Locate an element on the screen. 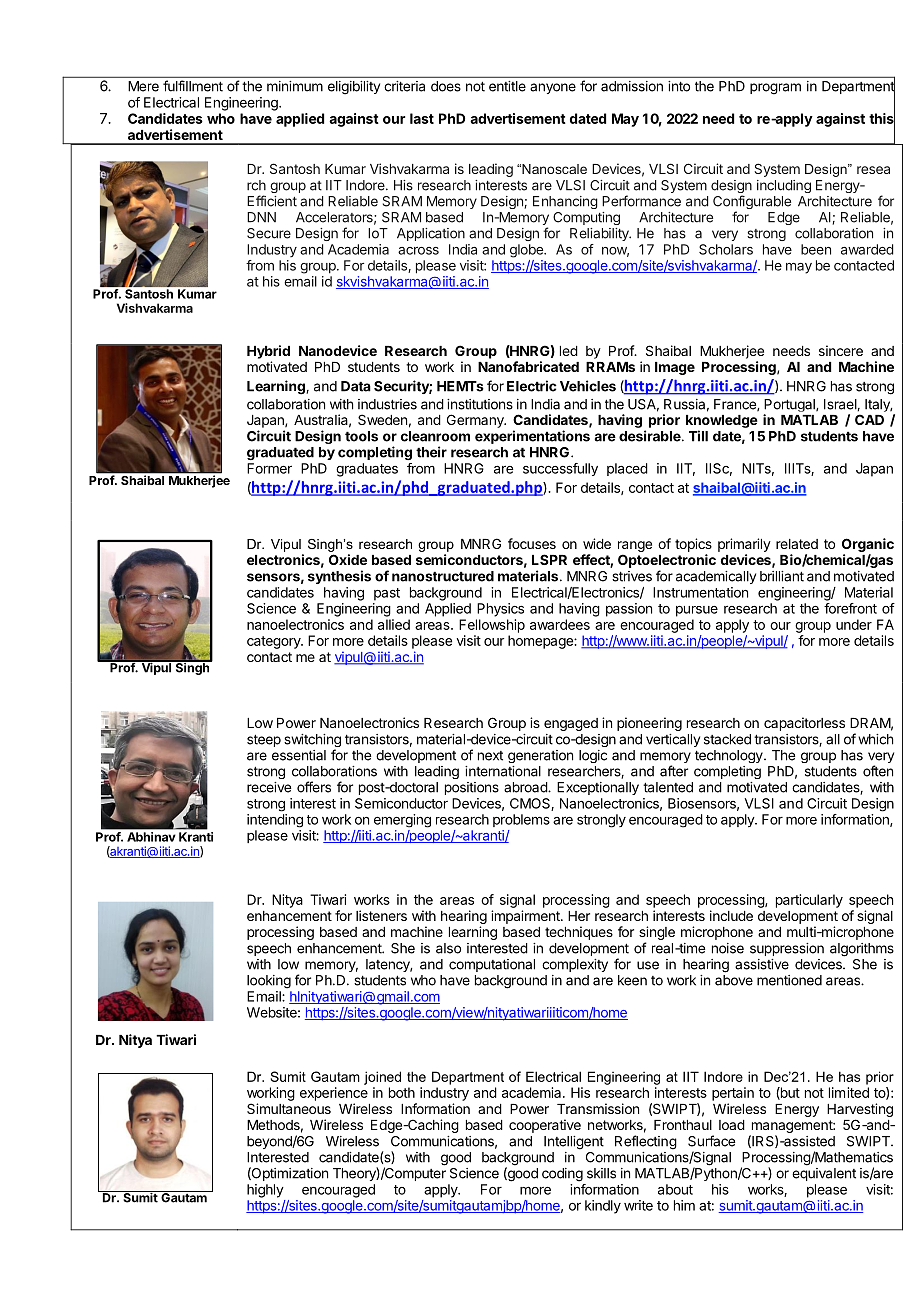 This screenshot has width=924, height=1308. steep is located at coordinates (264, 740).
